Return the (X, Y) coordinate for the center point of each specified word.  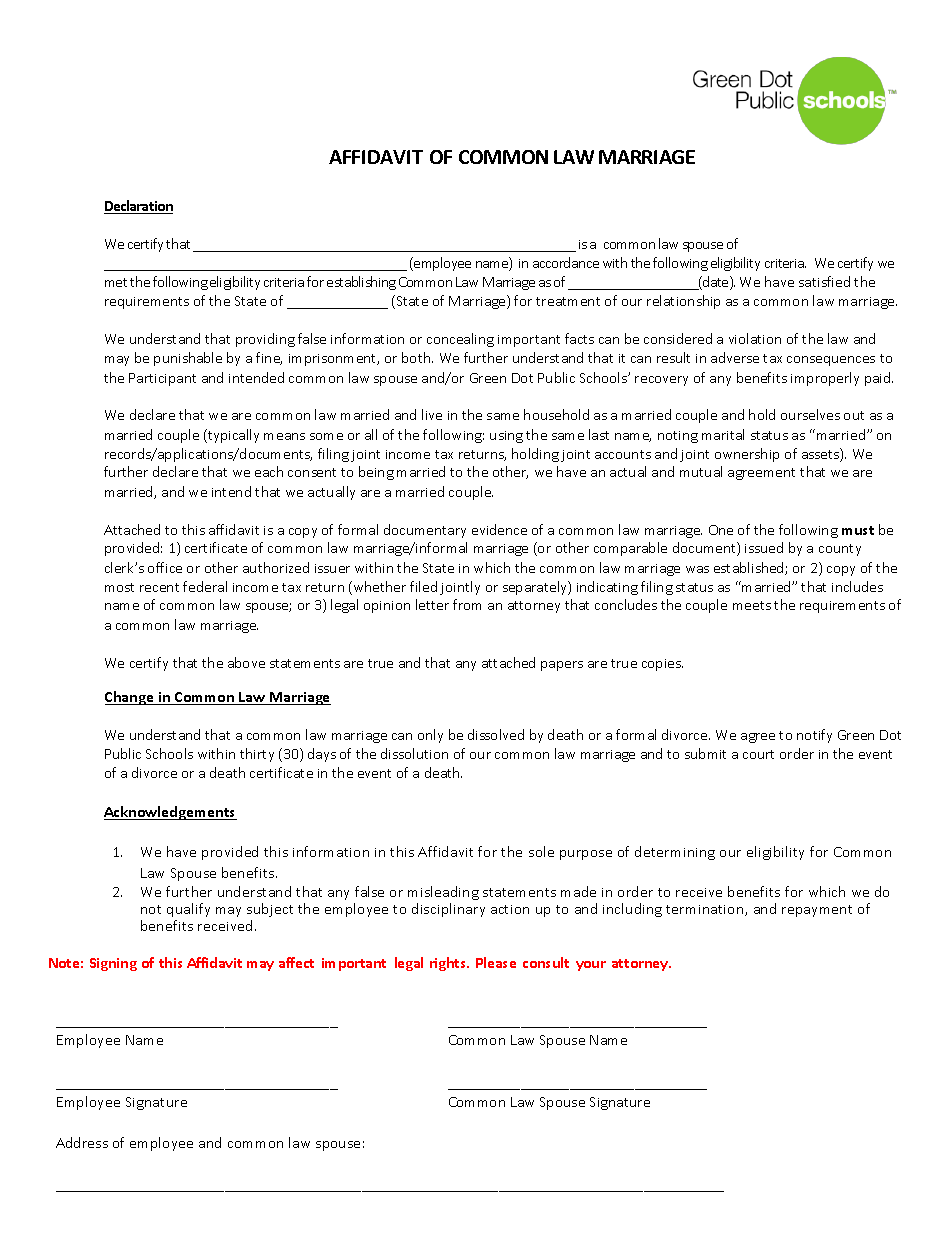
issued (764, 547)
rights (449, 964)
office (165, 567)
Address (82, 1142)
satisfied (824, 281)
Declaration (138, 207)
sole (541, 851)
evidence (499, 529)
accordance (566, 262)
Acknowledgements (170, 813)
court (758, 754)
